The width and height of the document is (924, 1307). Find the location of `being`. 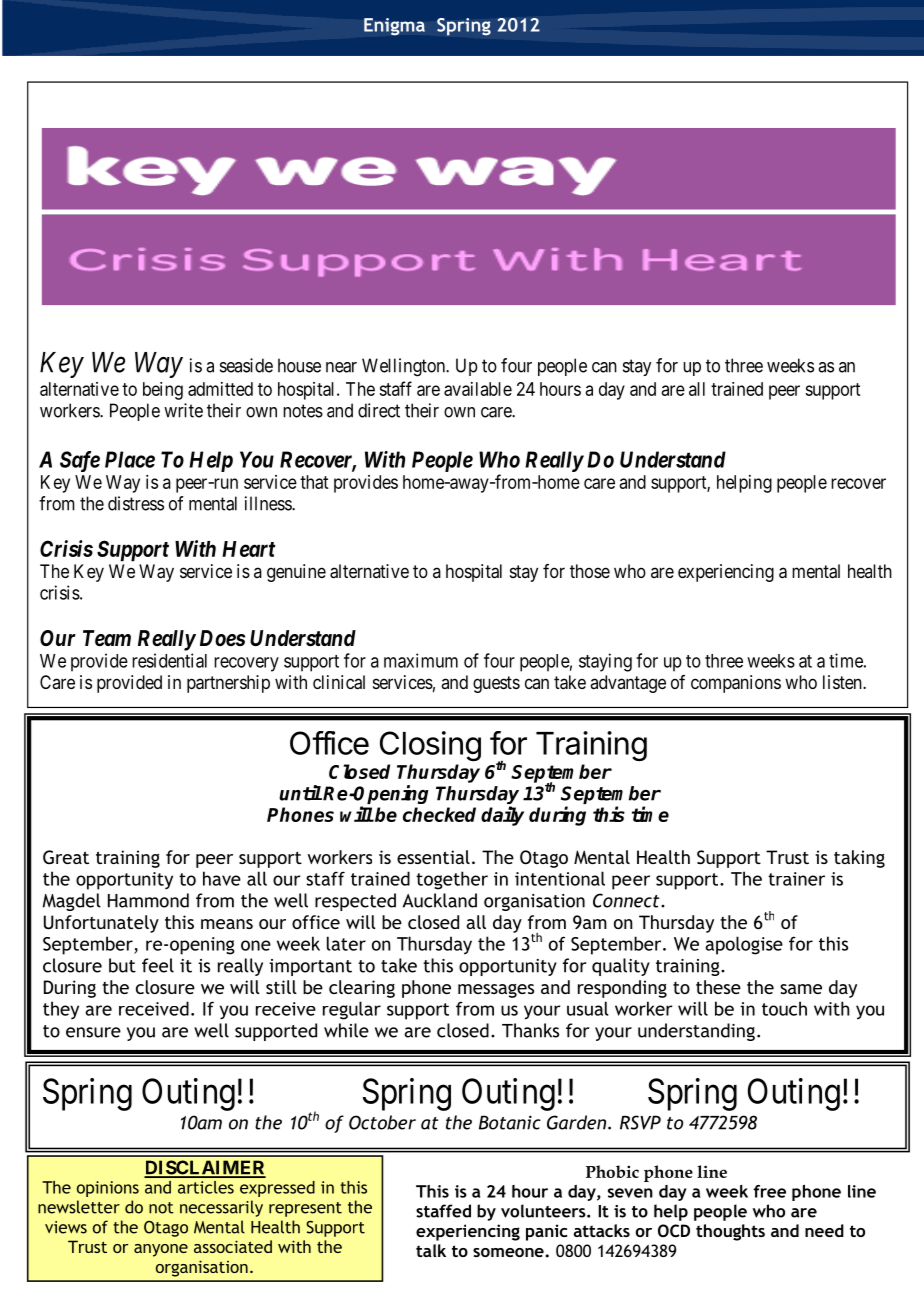

being is located at coordinates (163, 391).
